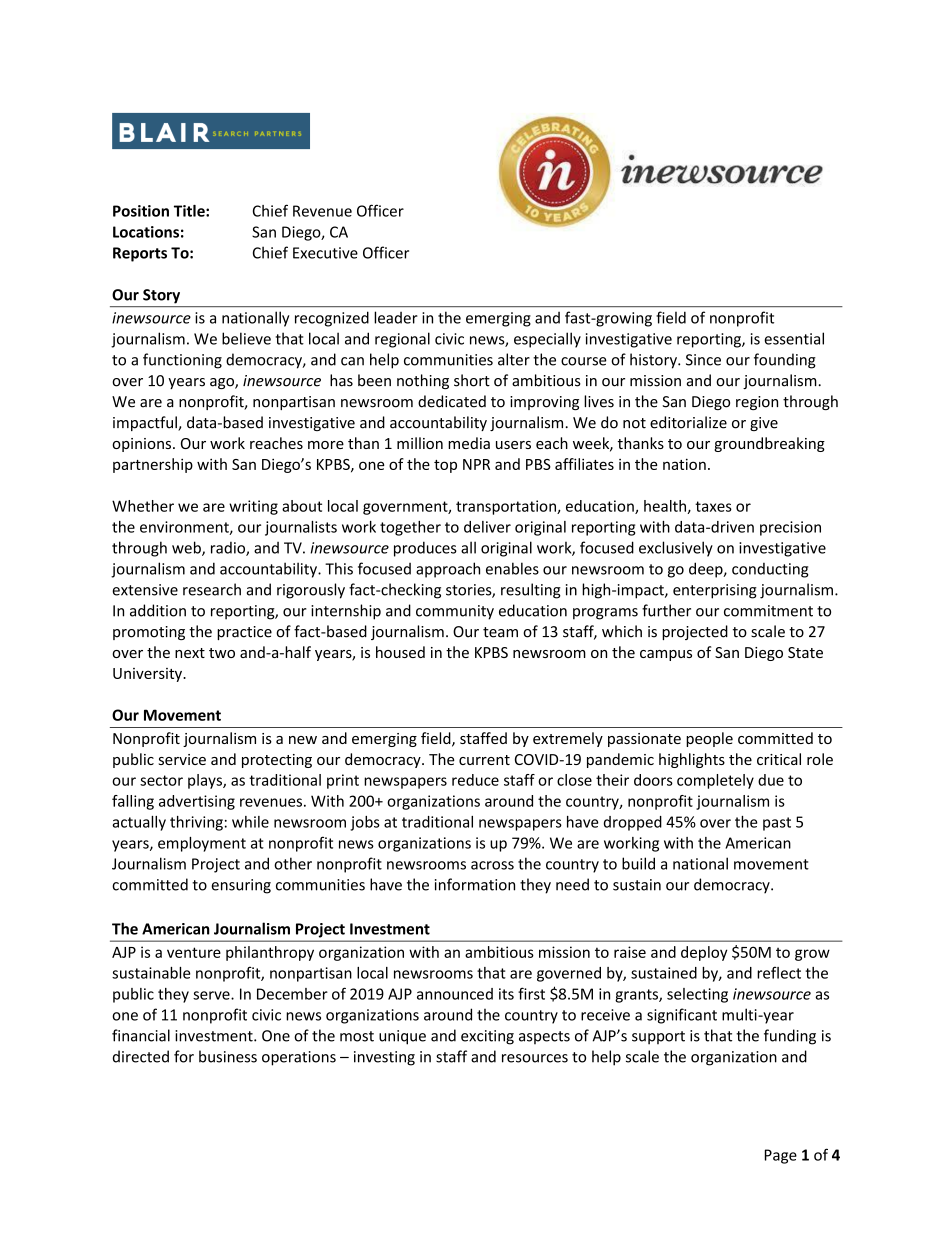  What do you see at coordinates (452, 401) in the document?
I see `dedicated` at bounding box center [452, 401].
